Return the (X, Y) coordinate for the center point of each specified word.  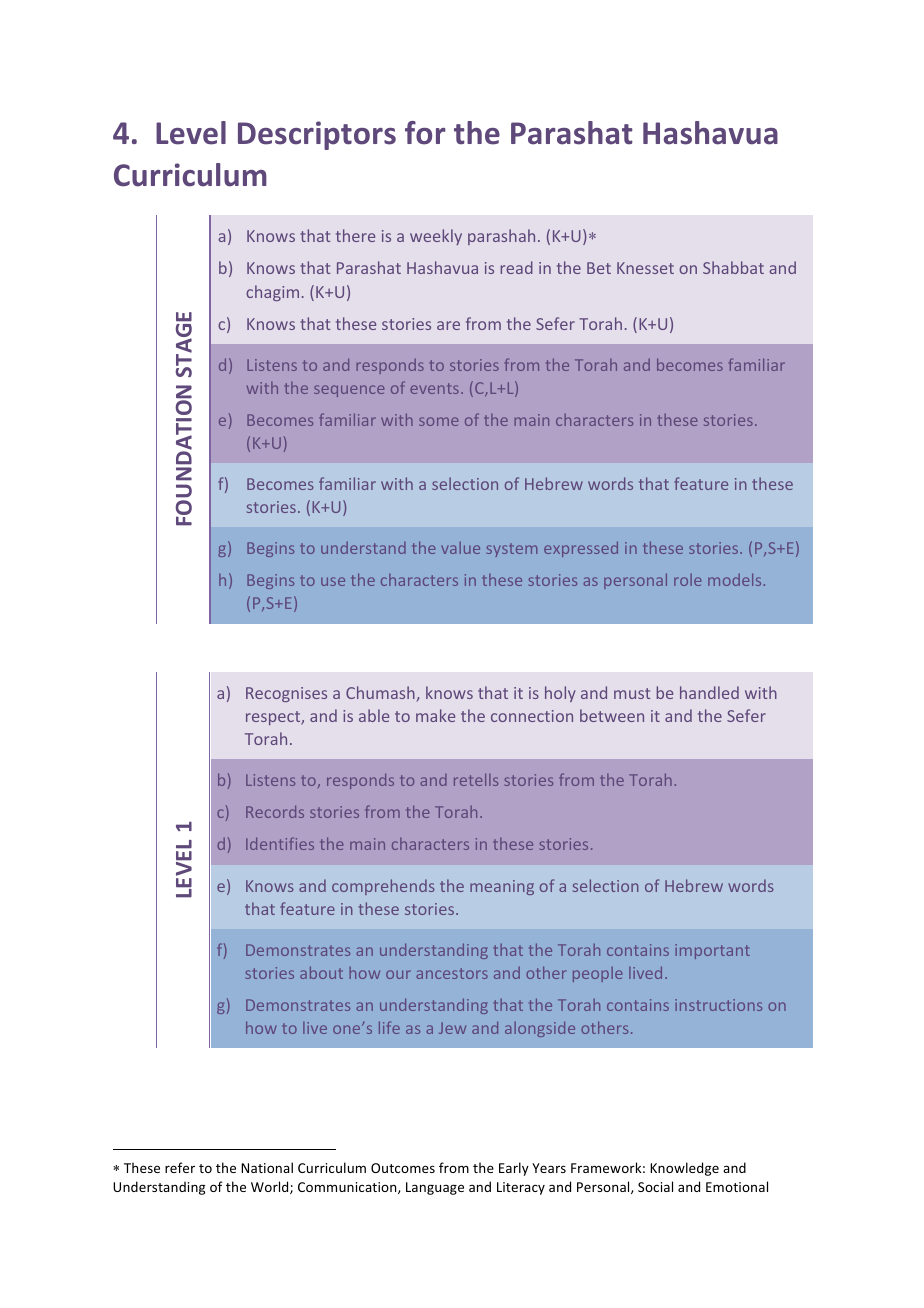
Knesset (645, 268)
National (267, 1167)
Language (435, 1188)
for (425, 133)
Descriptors (317, 135)
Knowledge (684, 1169)
